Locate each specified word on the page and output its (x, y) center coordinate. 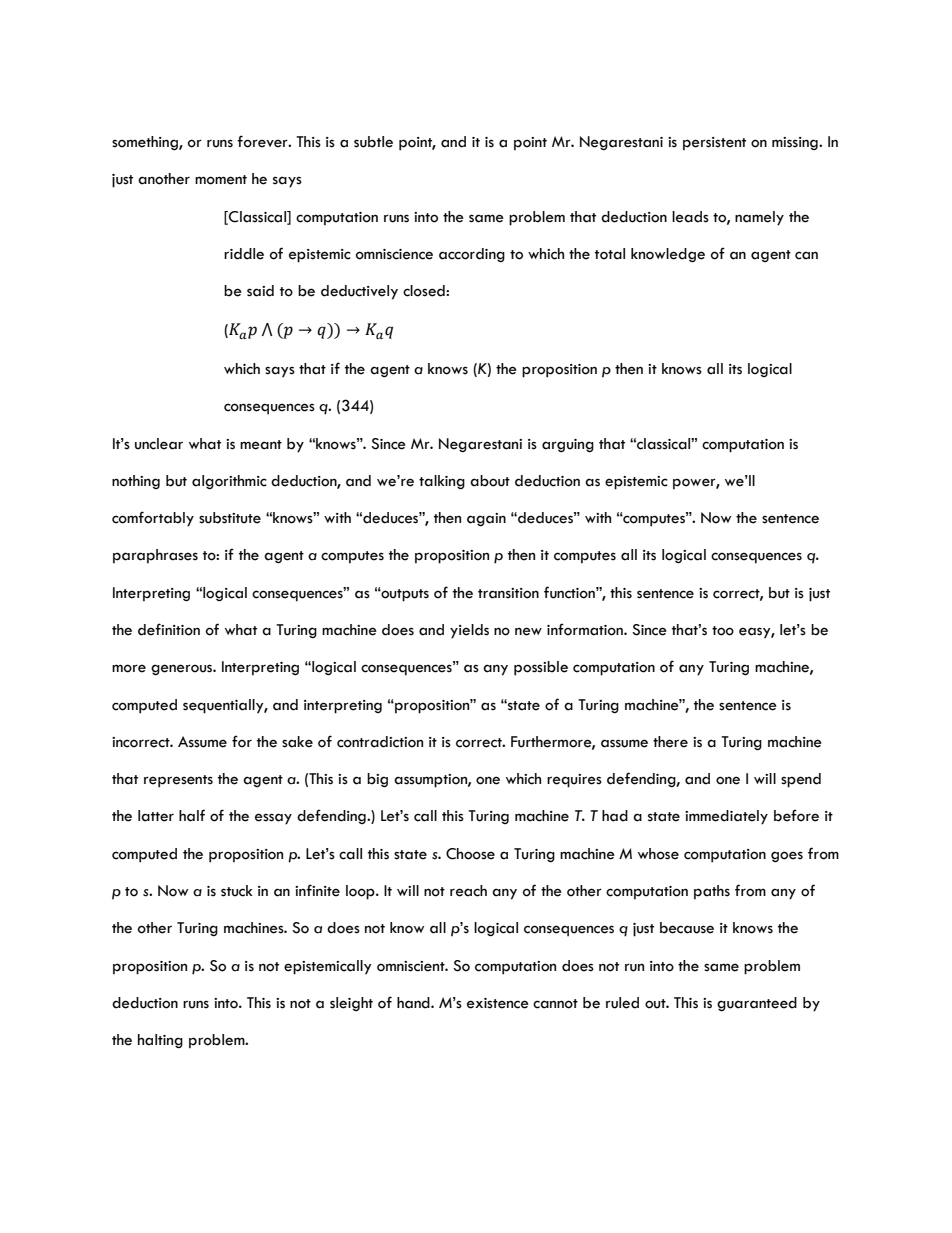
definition (169, 629)
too (723, 631)
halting (160, 1041)
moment (221, 180)
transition (508, 593)
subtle (373, 142)
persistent (714, 144)
